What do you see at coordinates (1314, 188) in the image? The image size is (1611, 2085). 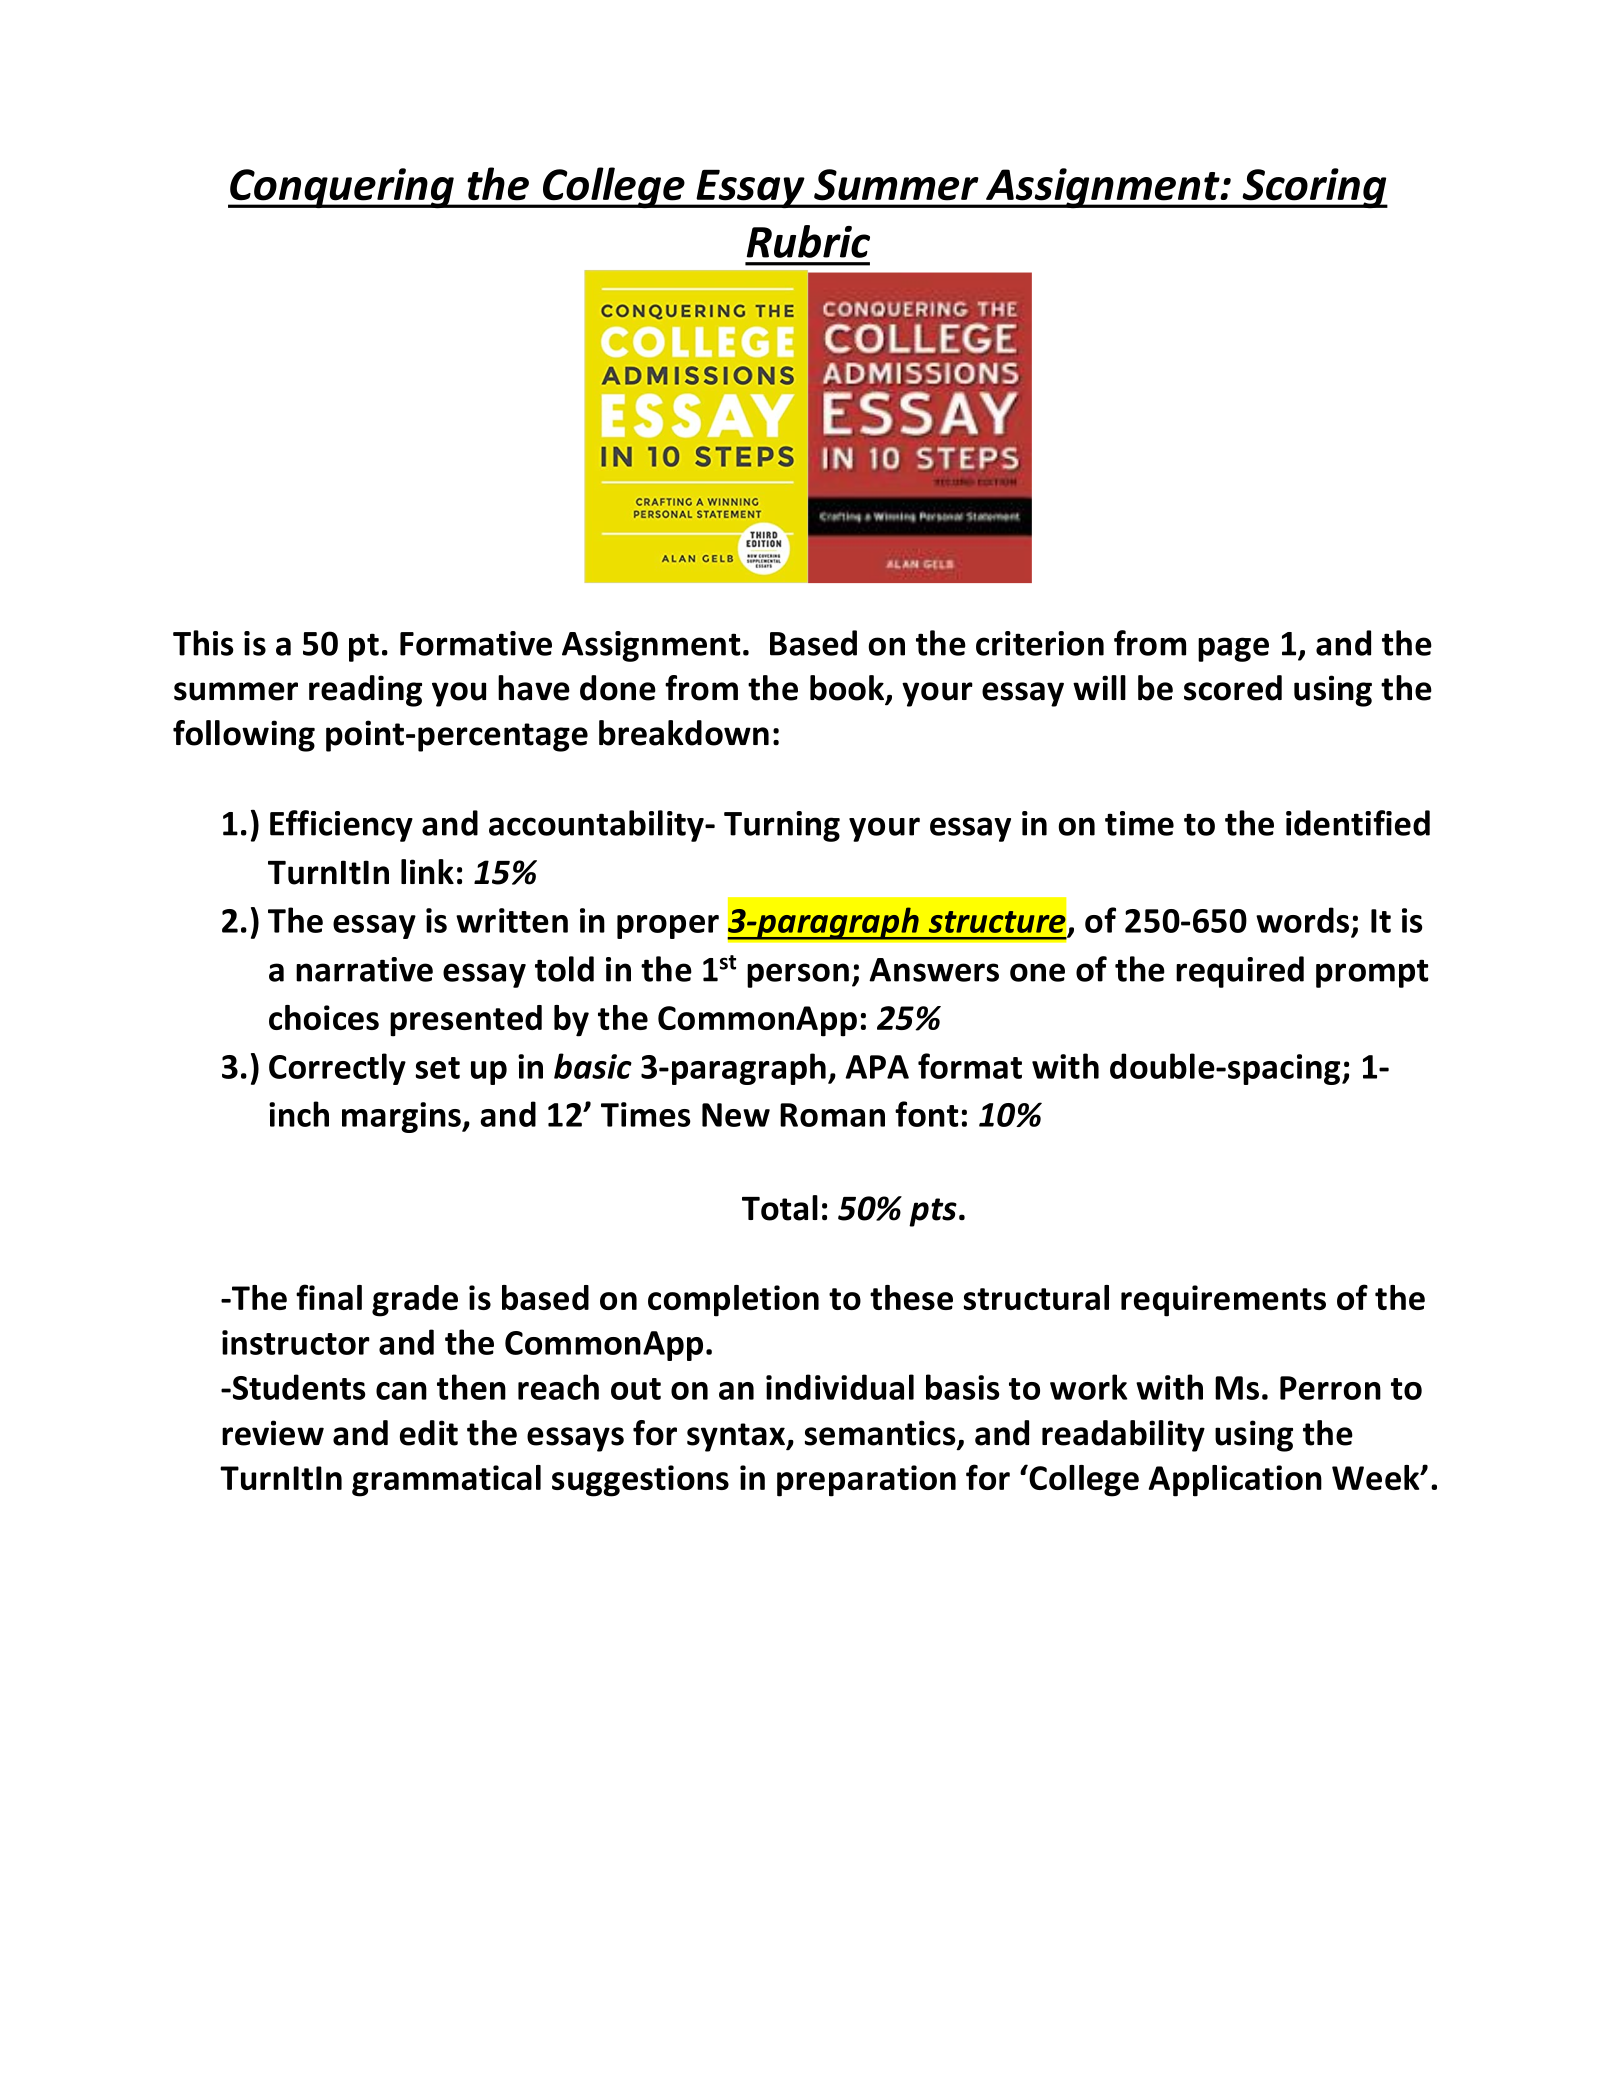 I see `Scoring` at bounding box center [1314, 188].
